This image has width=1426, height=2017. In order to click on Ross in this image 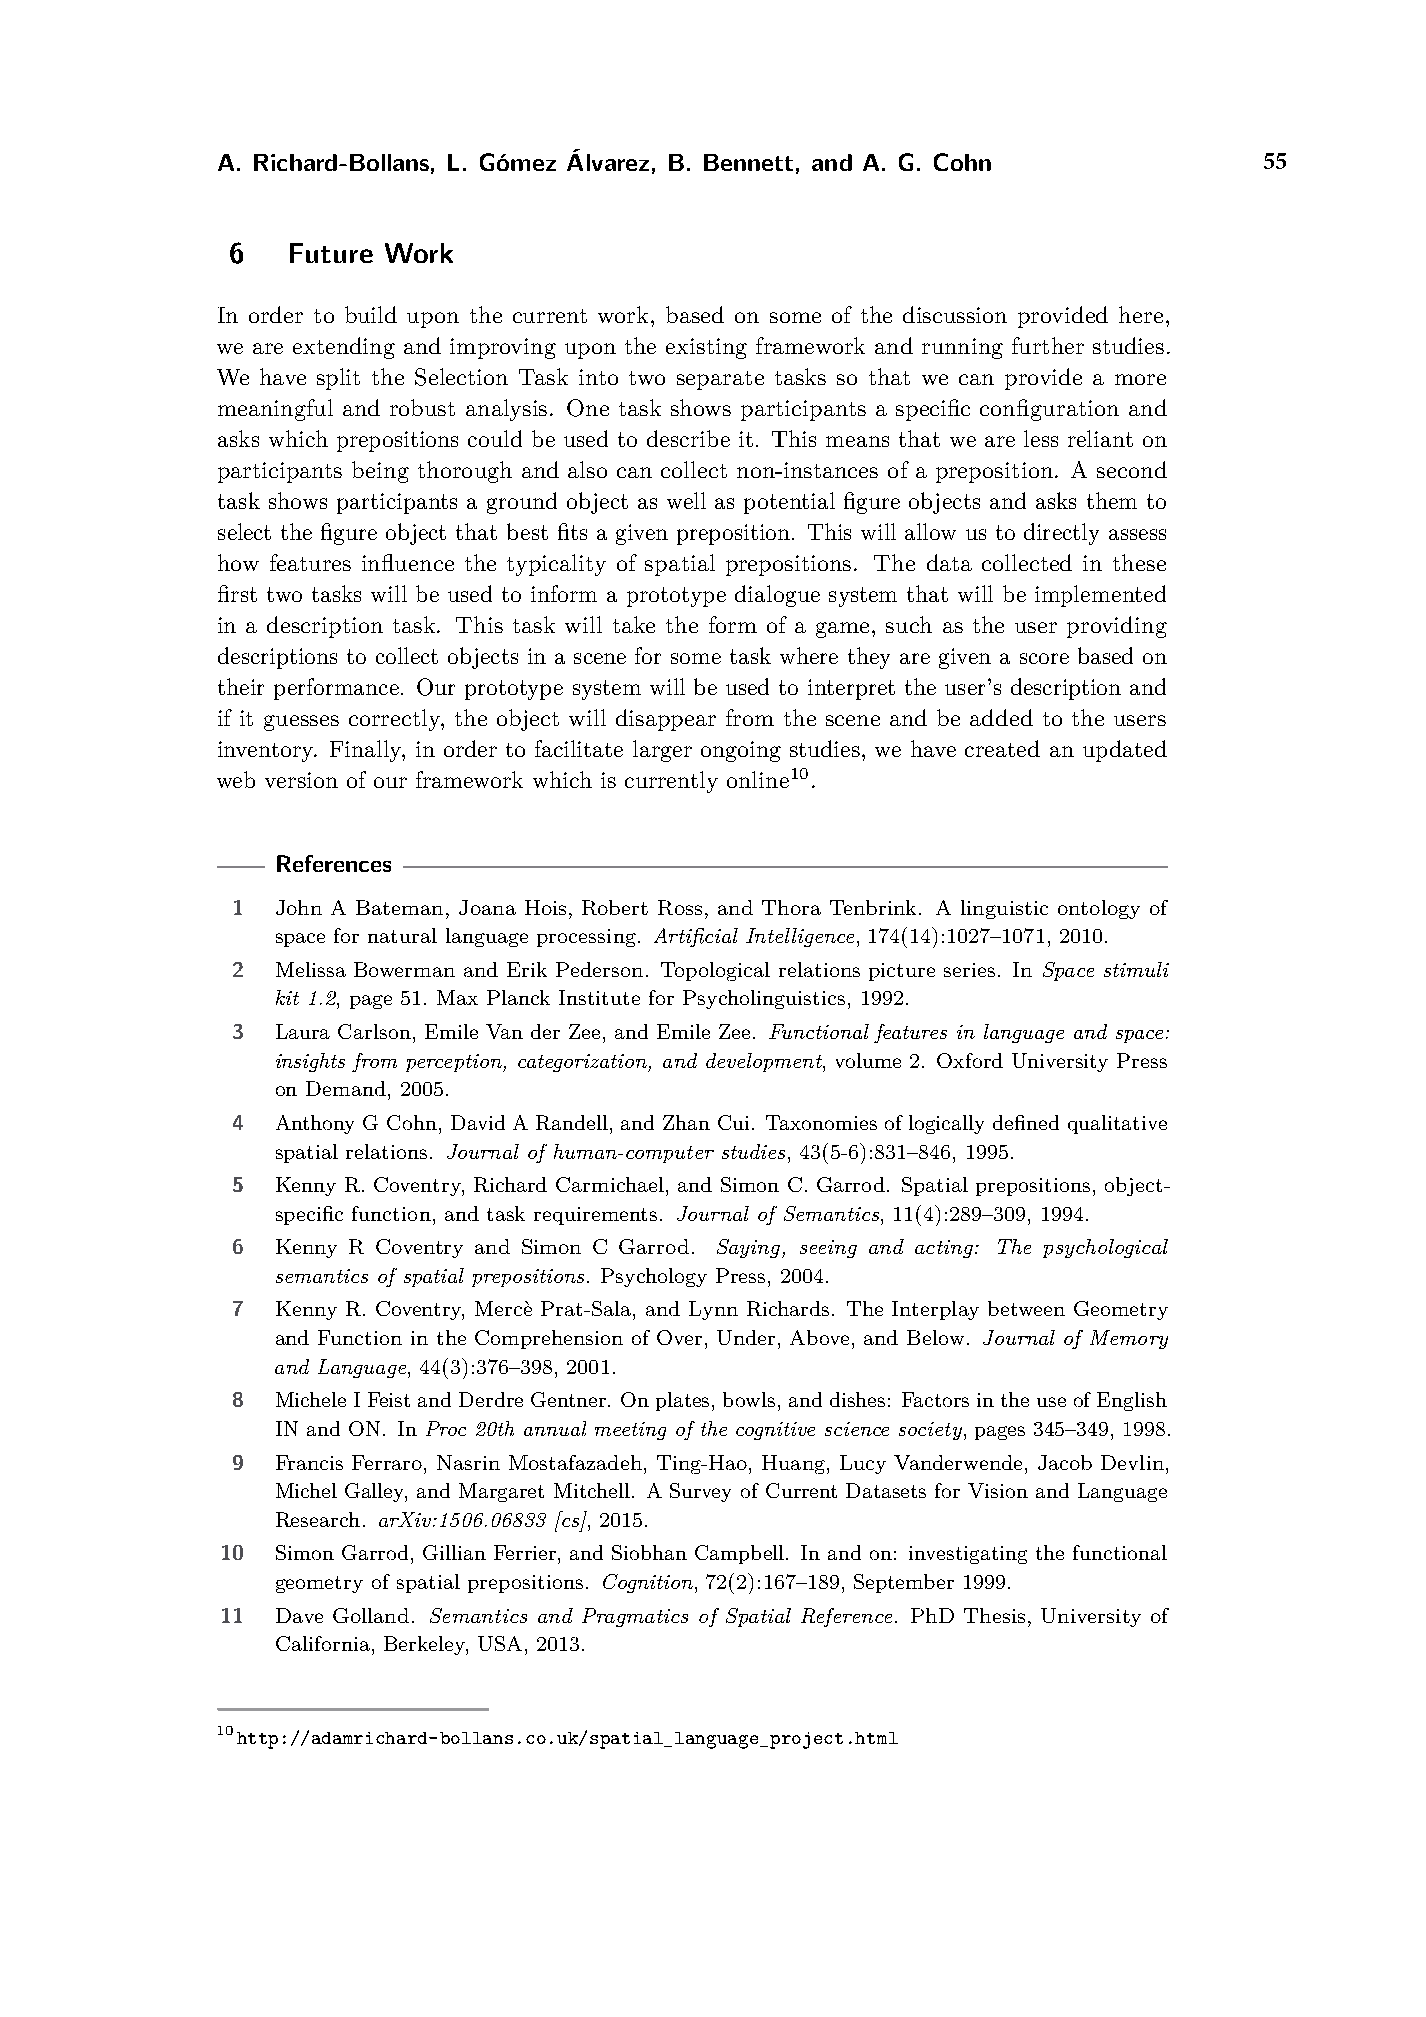, I will do `click(680, 907)`.
